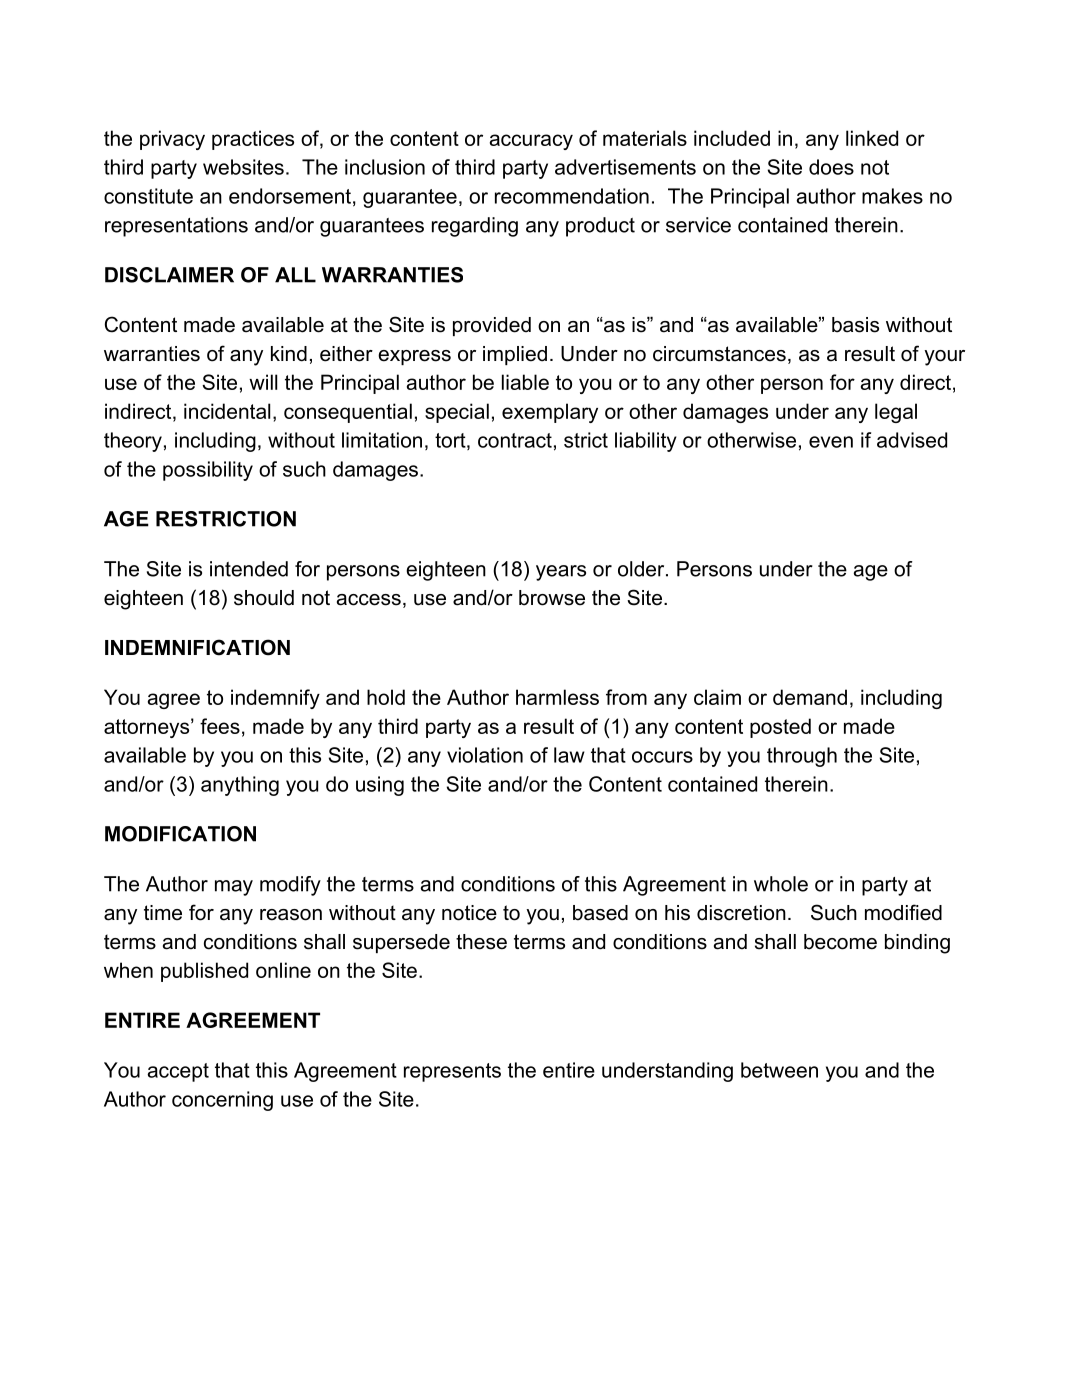 This document has width=1071, height=1386. I want to click on demand, so click(810, 697).
